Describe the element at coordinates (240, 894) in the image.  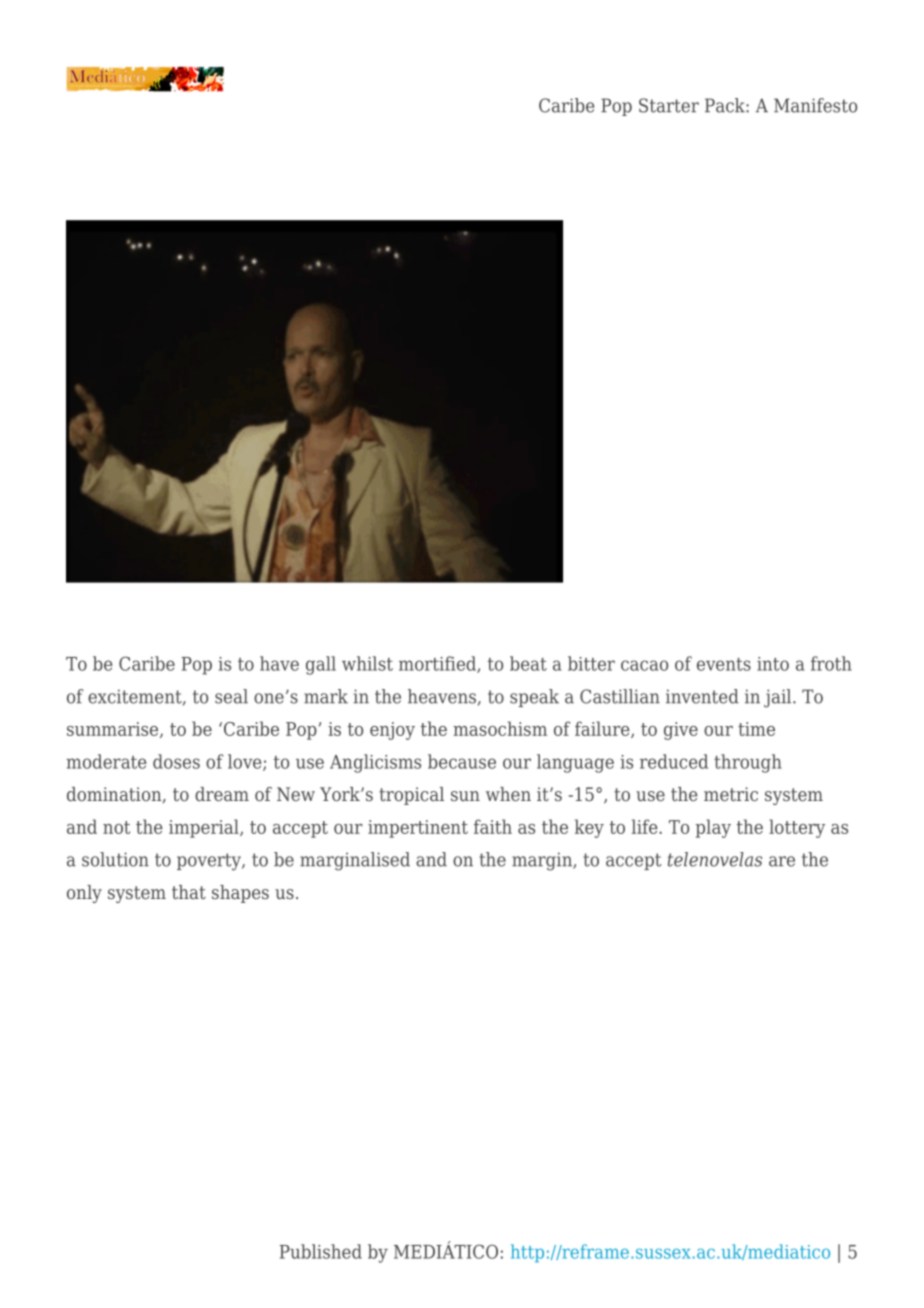
I see `shapes` at that location.
